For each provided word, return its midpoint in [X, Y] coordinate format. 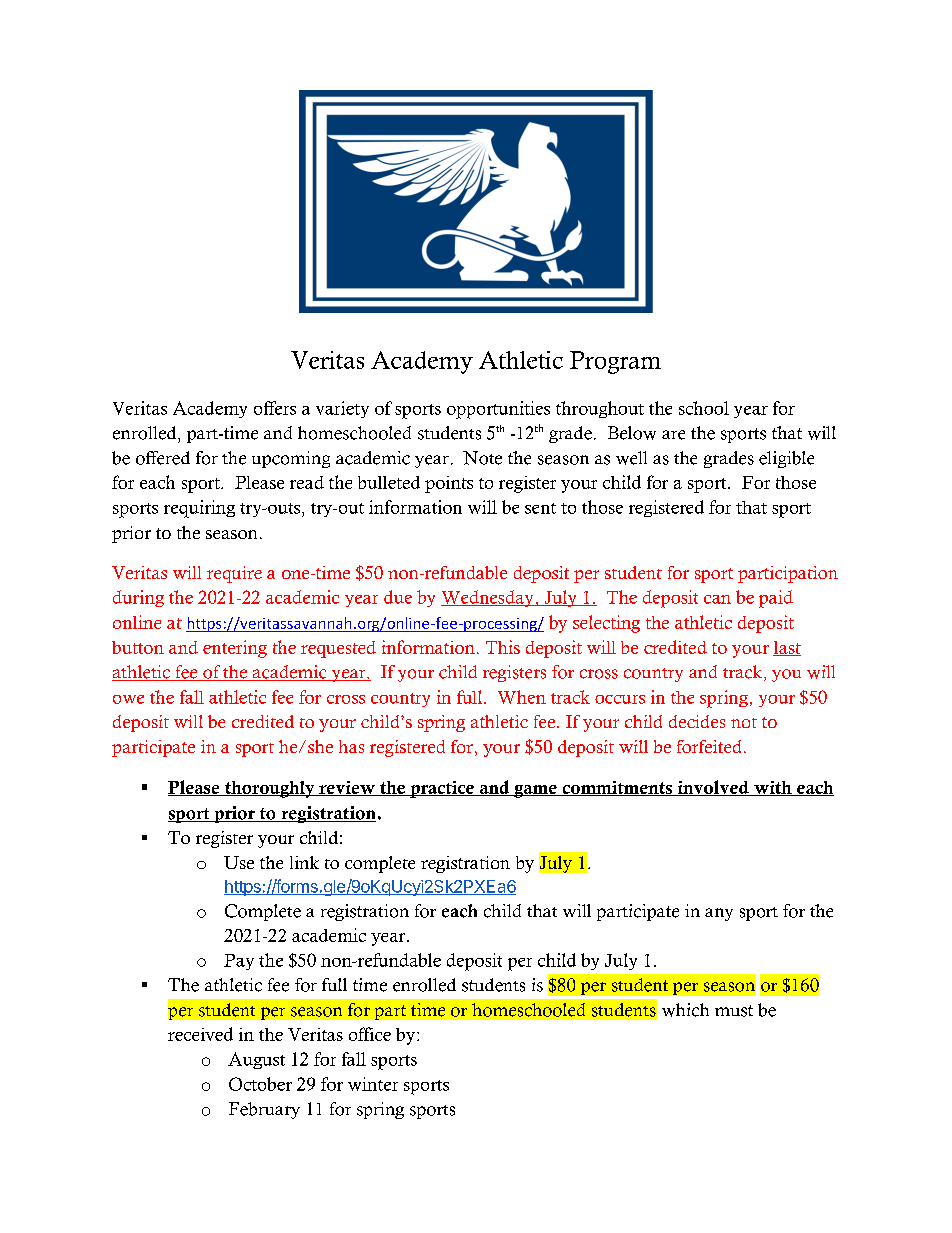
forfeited [709, 746]
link [304, 862]
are [673, 435]
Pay [239, 962]
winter [373, 1084]
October [260, 1084]
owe [128, 699]
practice [442, 789]
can [717, 599]
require [234, 574]
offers [275, 408]
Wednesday [488, 598]
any [719, 914]
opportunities [498, 410]
